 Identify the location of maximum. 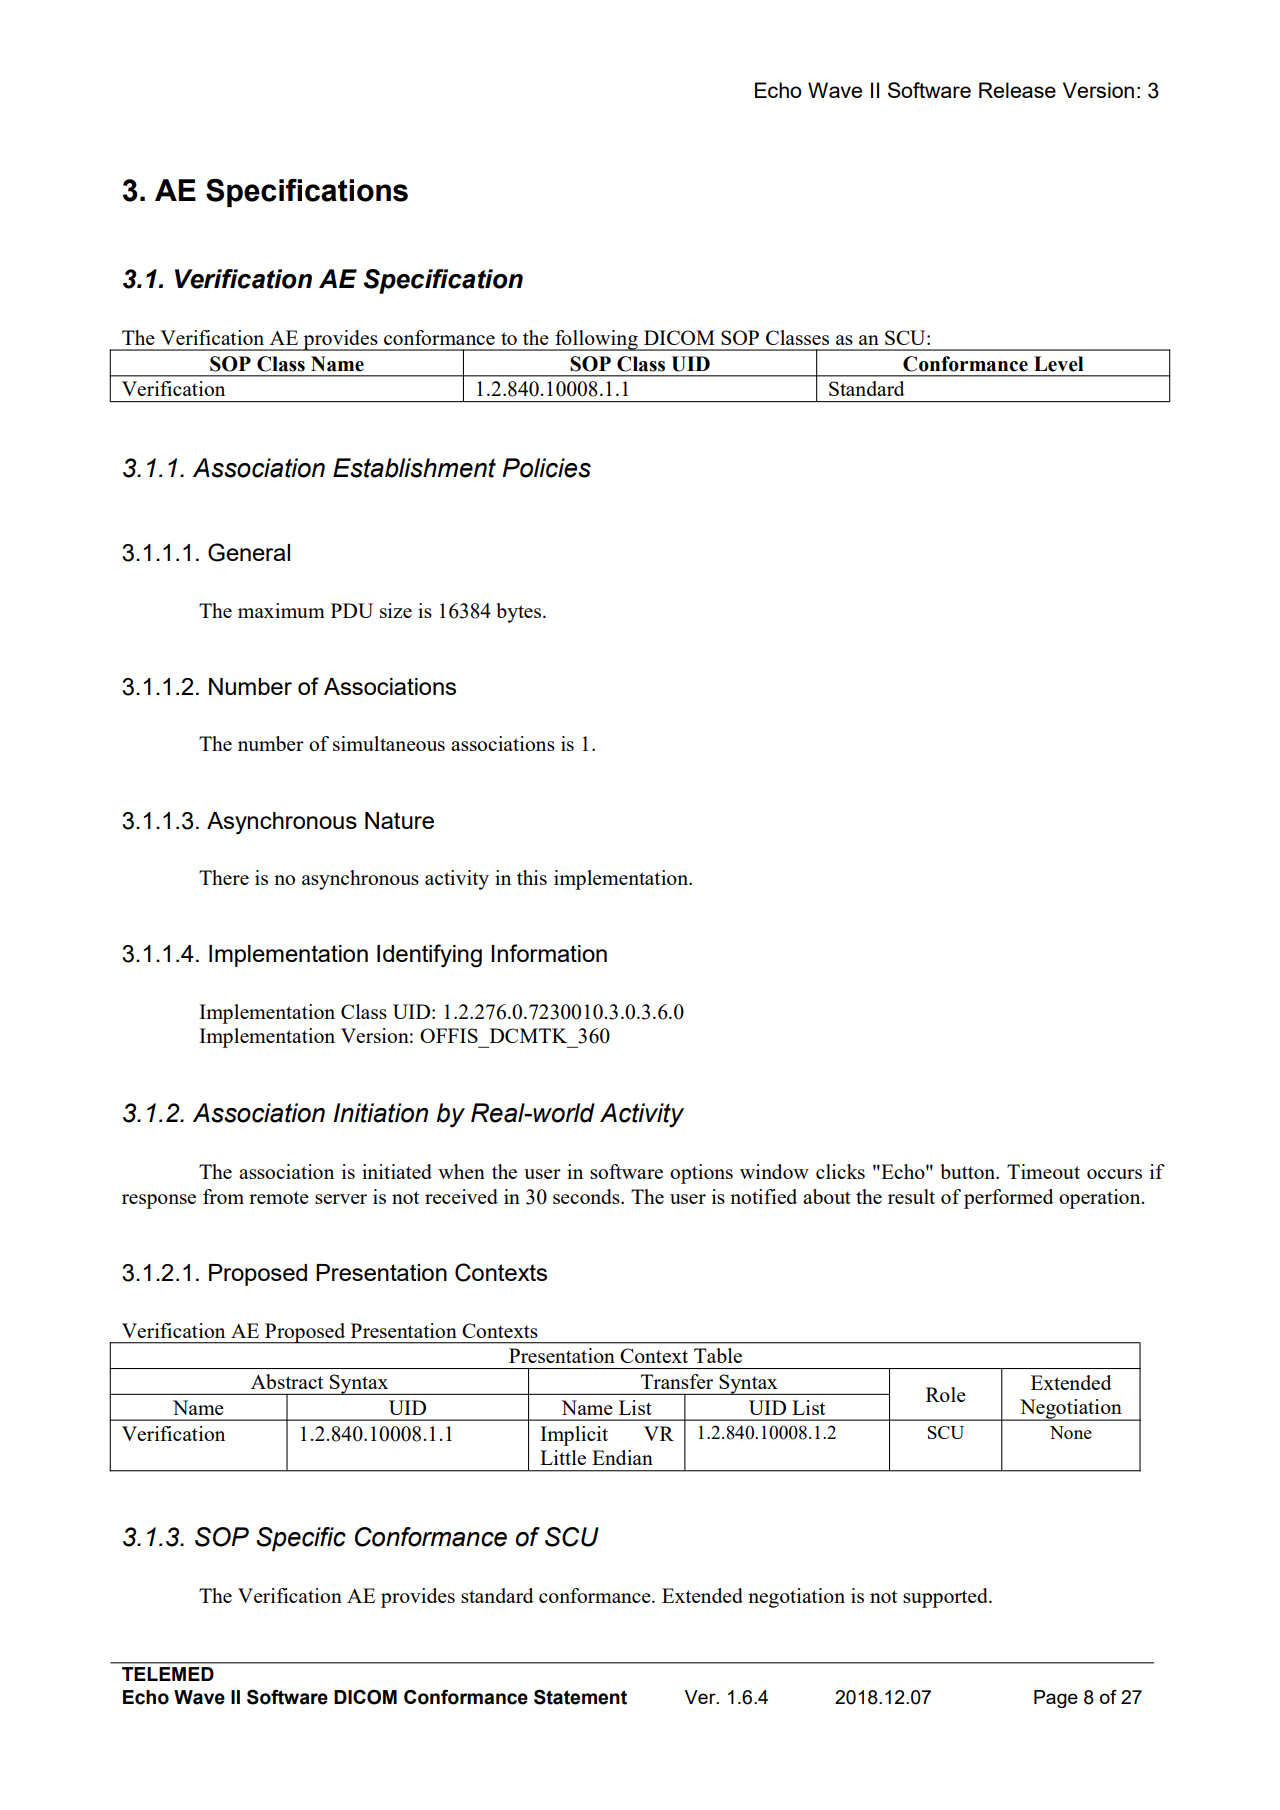
(281, 610).
